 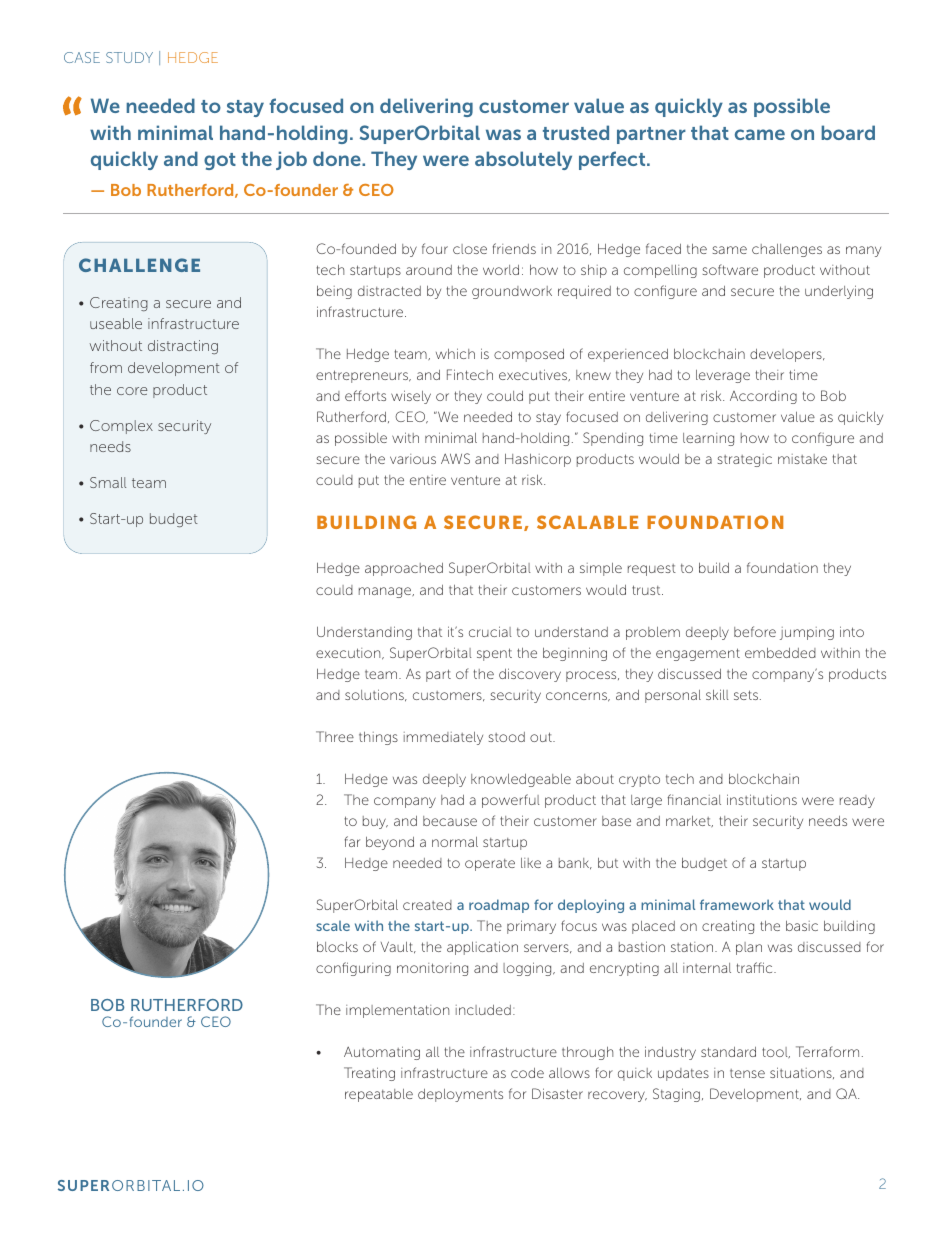 I want to click on before, so click(x=755, y=631).
